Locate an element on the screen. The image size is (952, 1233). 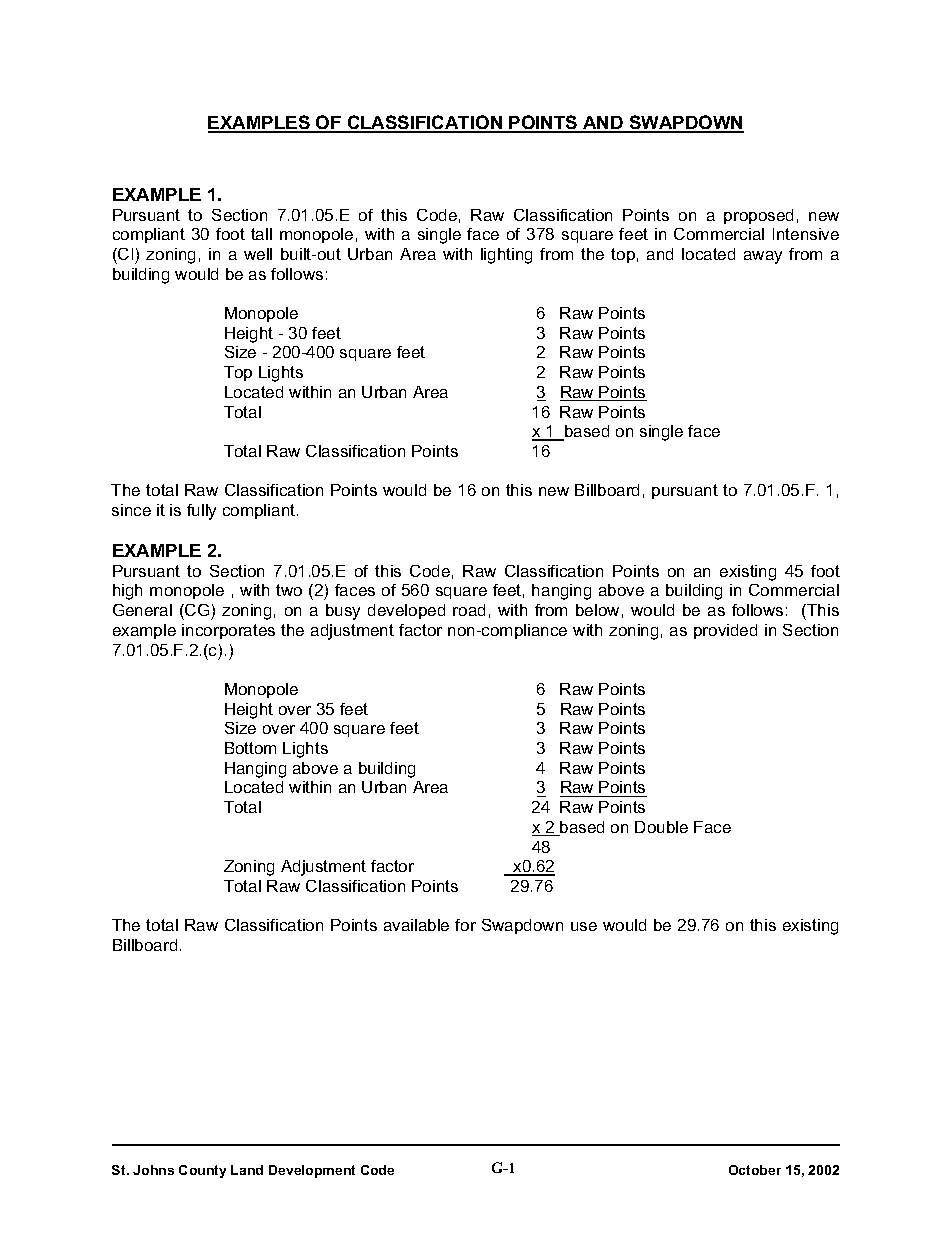
lighting is located at coordinates (506, 256).
